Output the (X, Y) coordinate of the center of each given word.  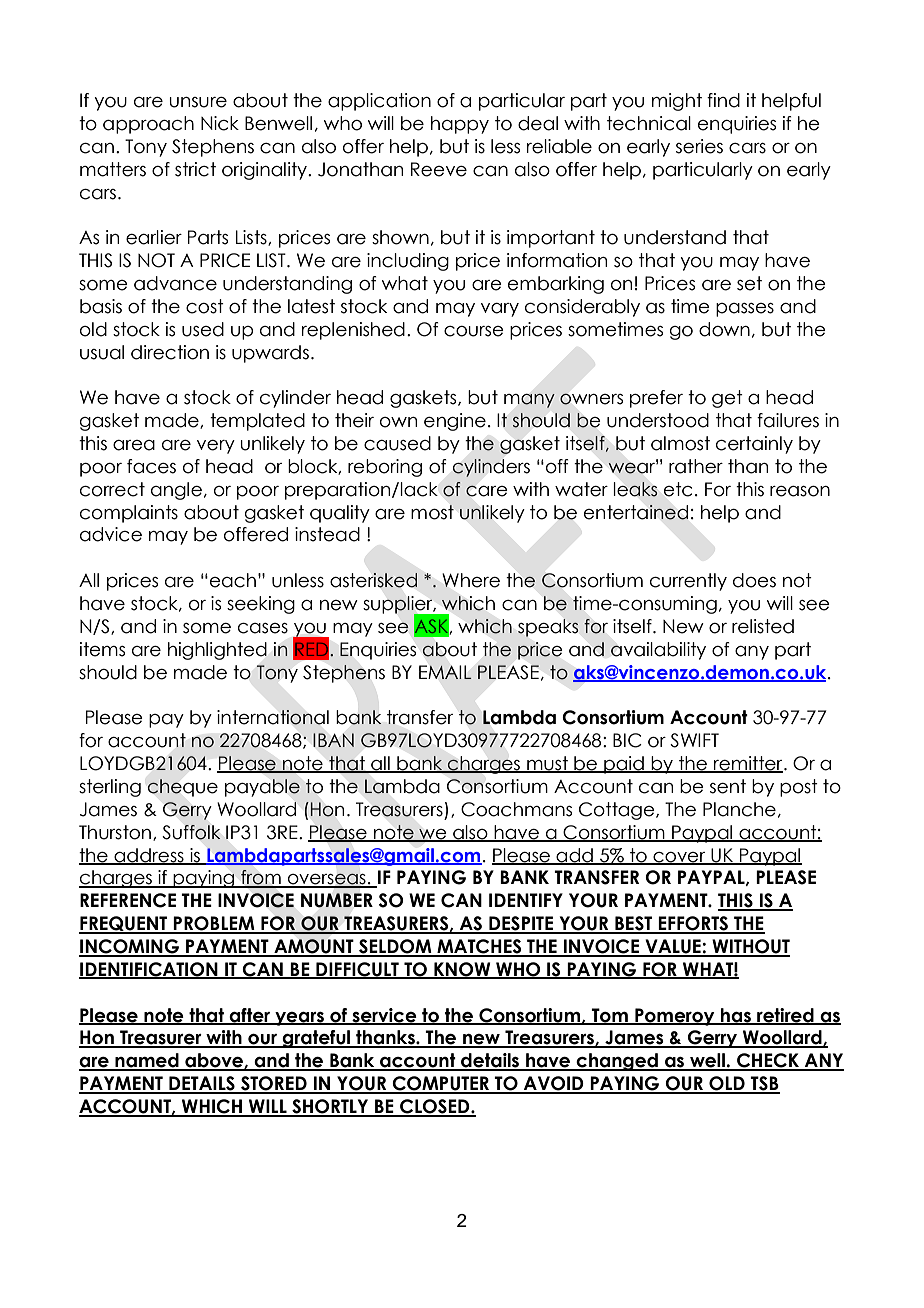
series (699, 146)
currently (688, 582)
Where (471, 580)
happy (460, 125)
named (147, 1061)
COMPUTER (441, 1084)
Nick (220, 123)
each (233, 580)
